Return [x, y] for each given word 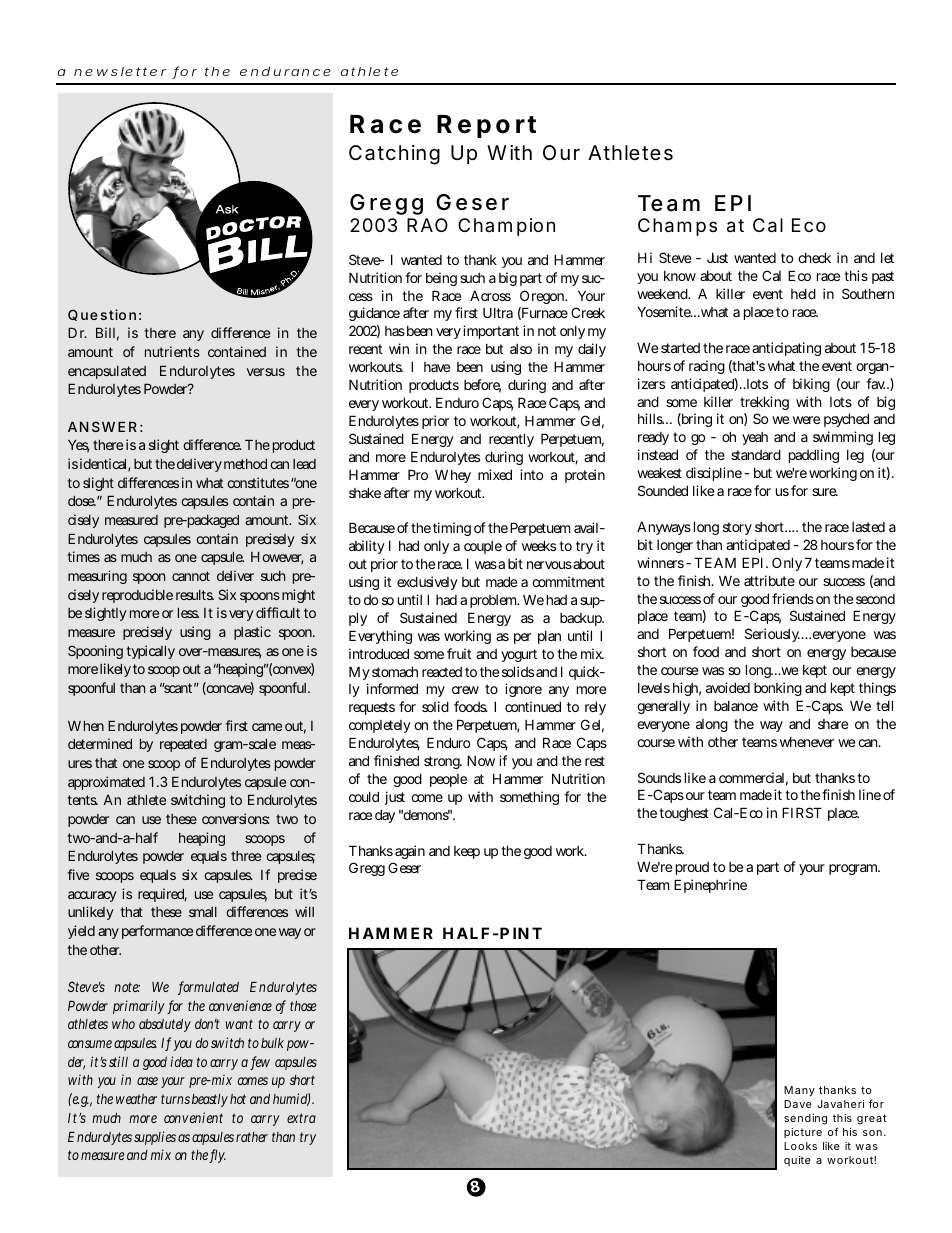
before [482, 386]
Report [486, 126]
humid [291, 1099]
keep [467, 852]
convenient [193, 1117]
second [875, 599]
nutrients [172, 351]
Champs [677, 227]
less [188, 613]
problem [494, 601]
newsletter [120, 71]
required [162, 895]
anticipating [786, 349]
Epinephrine [710, 886]
